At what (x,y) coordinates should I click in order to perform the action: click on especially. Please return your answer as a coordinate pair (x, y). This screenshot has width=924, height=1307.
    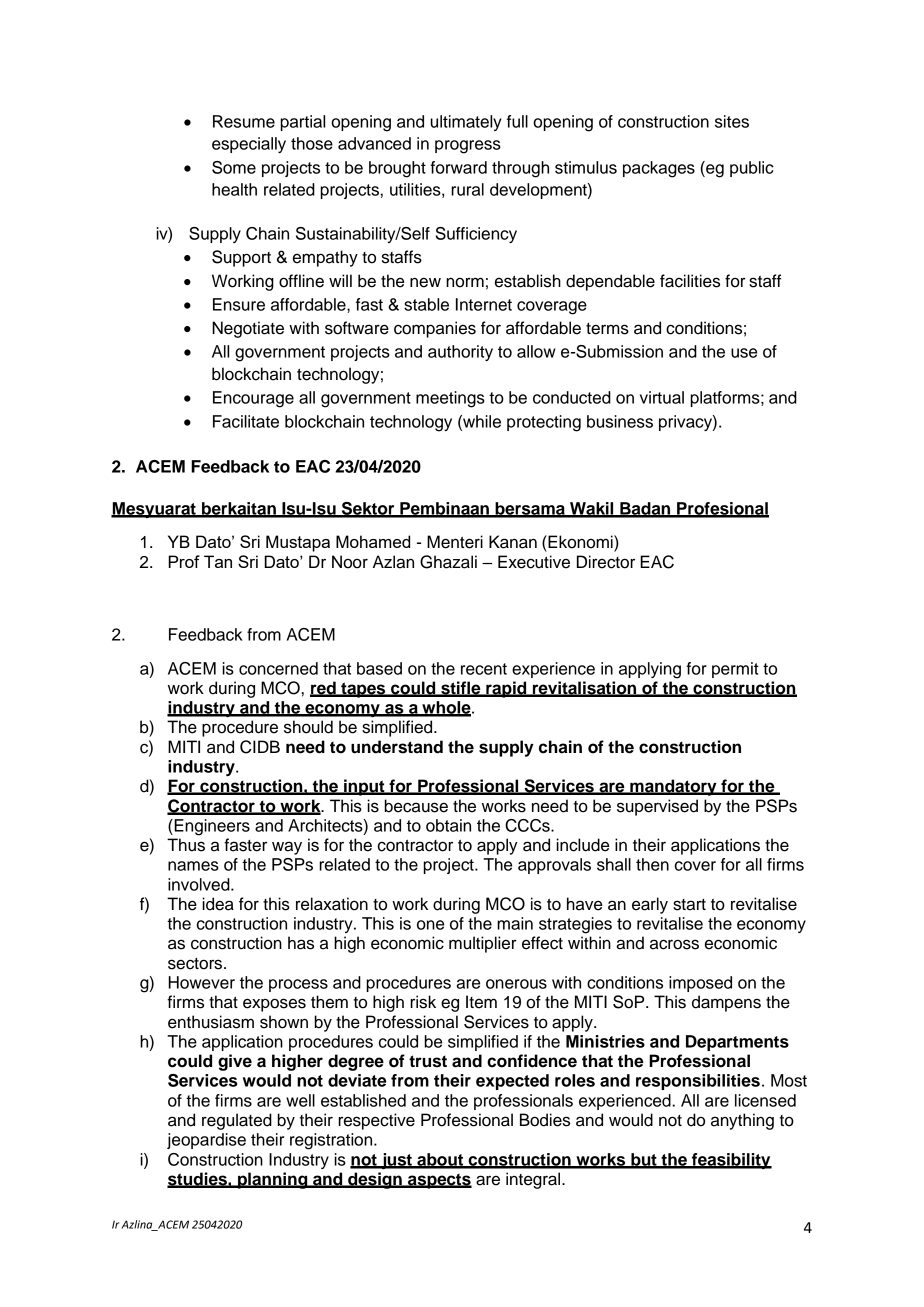
    Looking at the image, I should click on (249, 145).
